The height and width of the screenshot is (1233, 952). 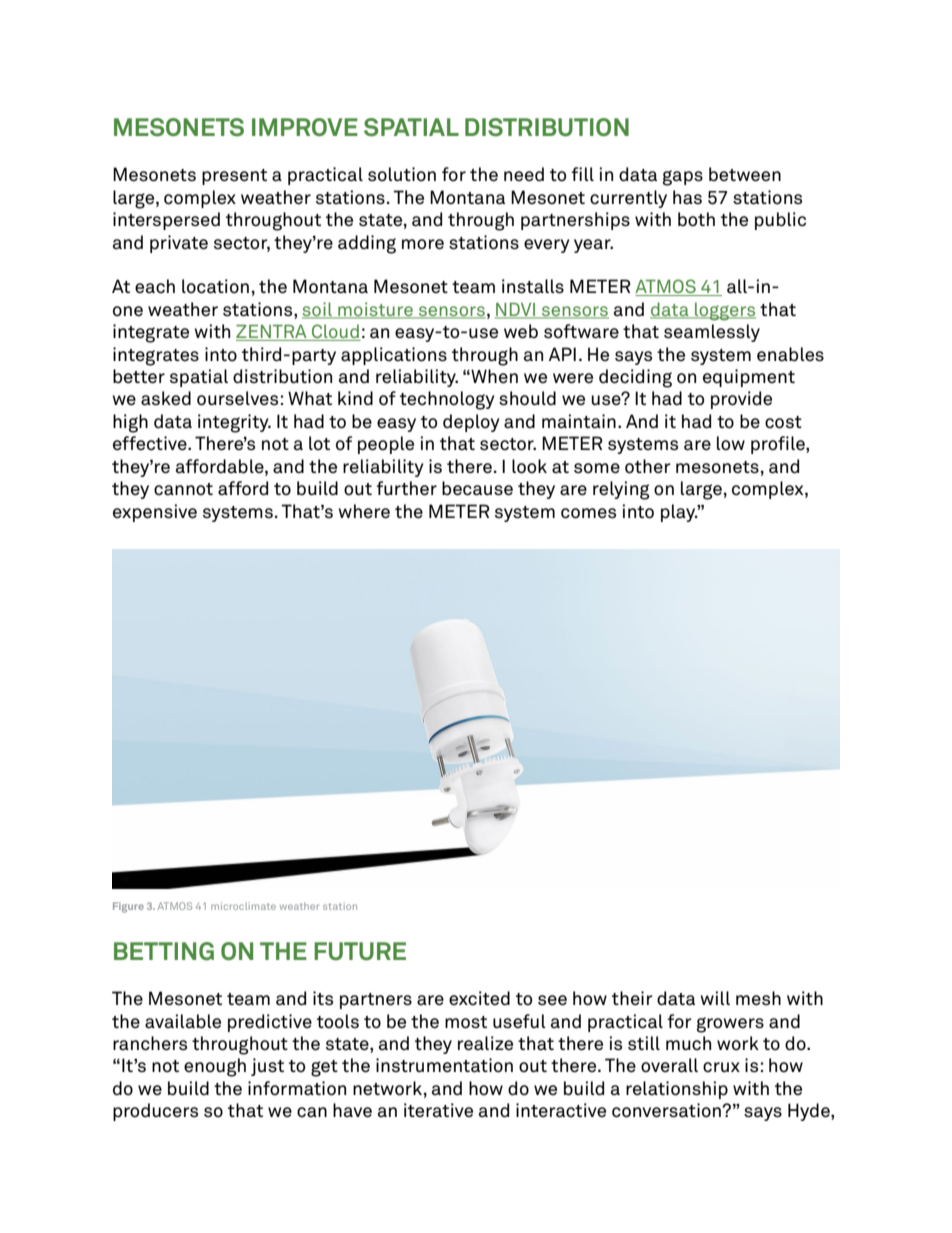 What do you see at coordinates (234, 177) in the screenshot?
I see `present` at bounding box center [234, 177].
